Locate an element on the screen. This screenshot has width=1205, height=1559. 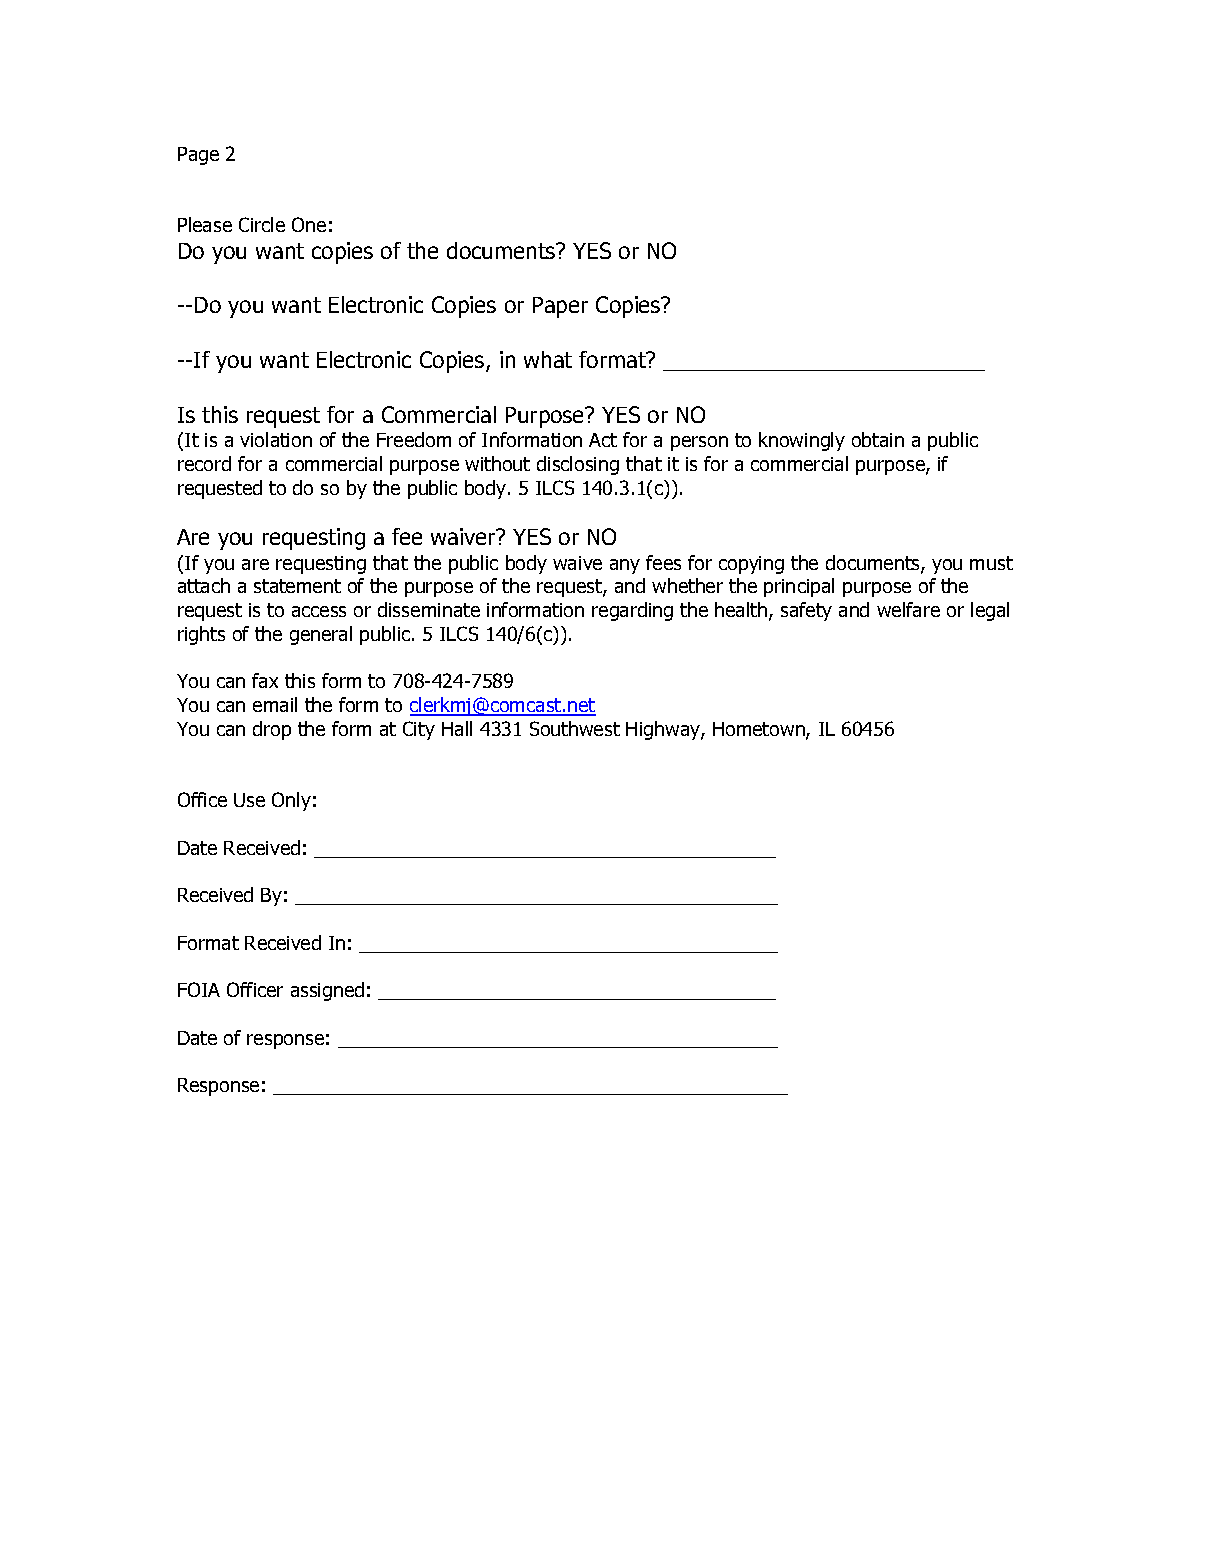
knowingly is located at coordinates (802, 441).
